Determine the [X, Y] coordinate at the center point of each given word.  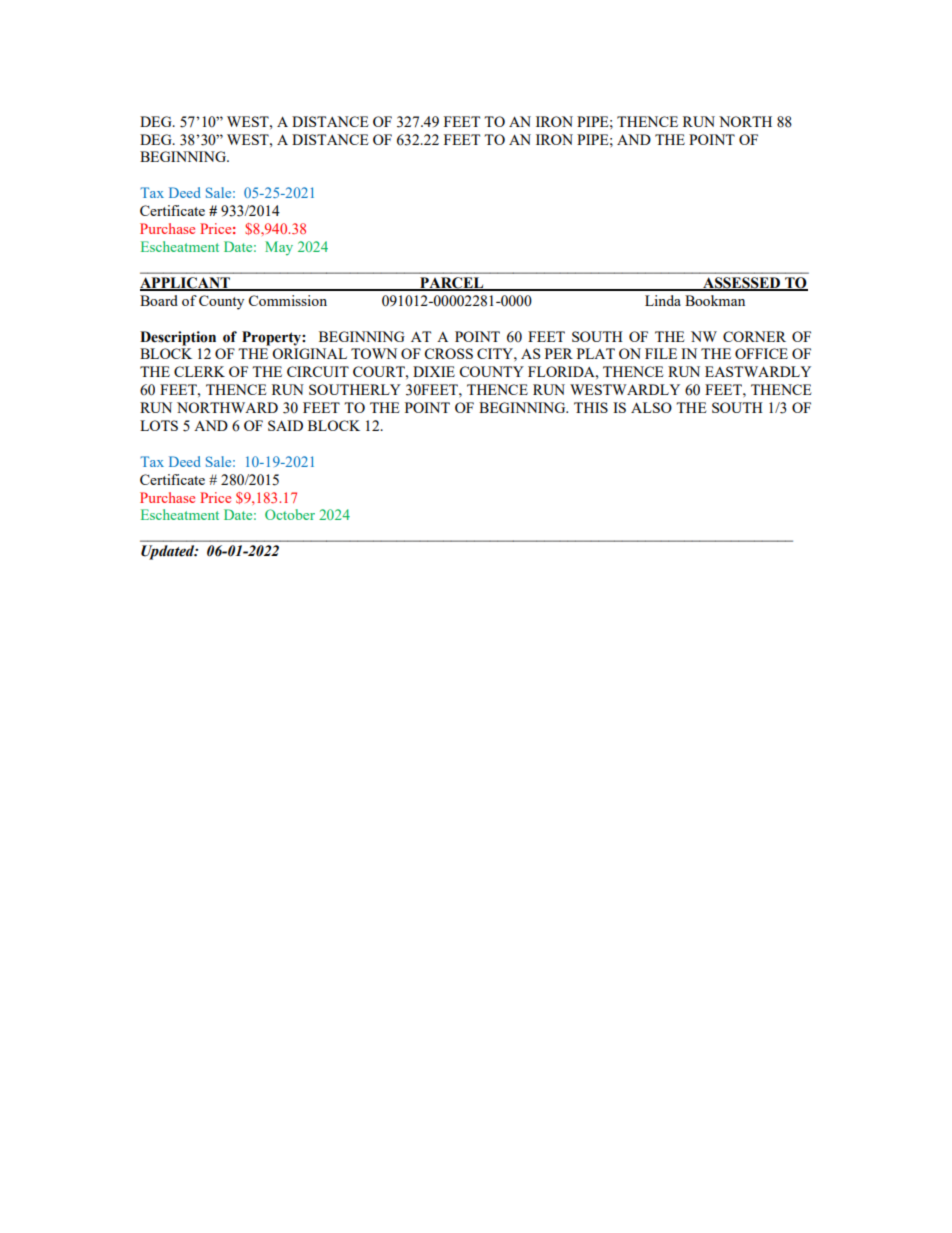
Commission [287, 300]
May [279, 248]
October [290, 514]
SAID [285, 425]
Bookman [715, 300]
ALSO [651, 407]
